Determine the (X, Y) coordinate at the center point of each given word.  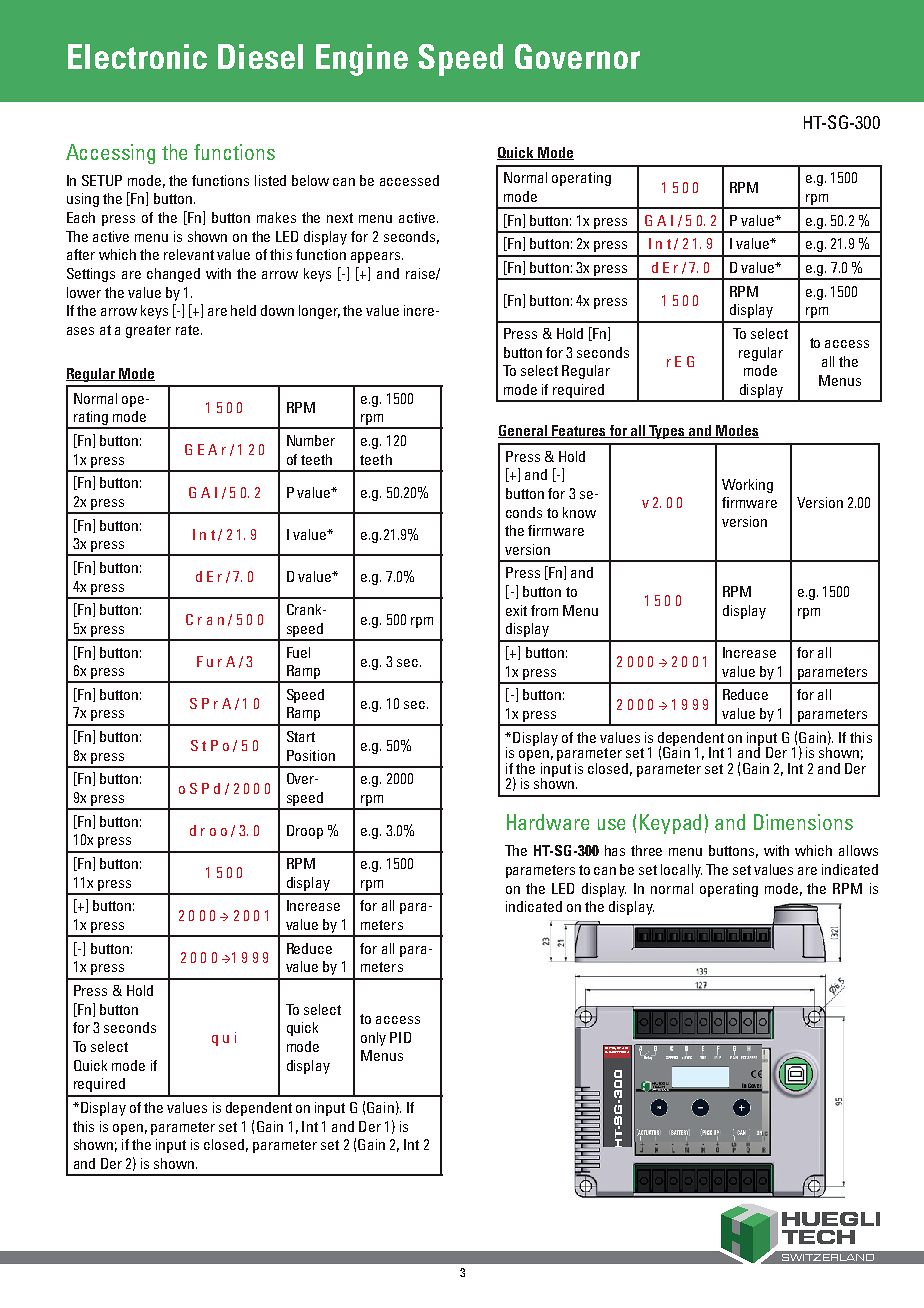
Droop (305, 832)
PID (400, 1037)
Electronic (137, 56)
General (524, 431)
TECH (818, 1237)
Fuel (298, 652)
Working (747, 486)
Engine (362, 60)
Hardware (548, 822)
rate (187, 330)
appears (377, 257)
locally (681, 871)
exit (516, 610)
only (373, 1039)
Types (668, 432)
